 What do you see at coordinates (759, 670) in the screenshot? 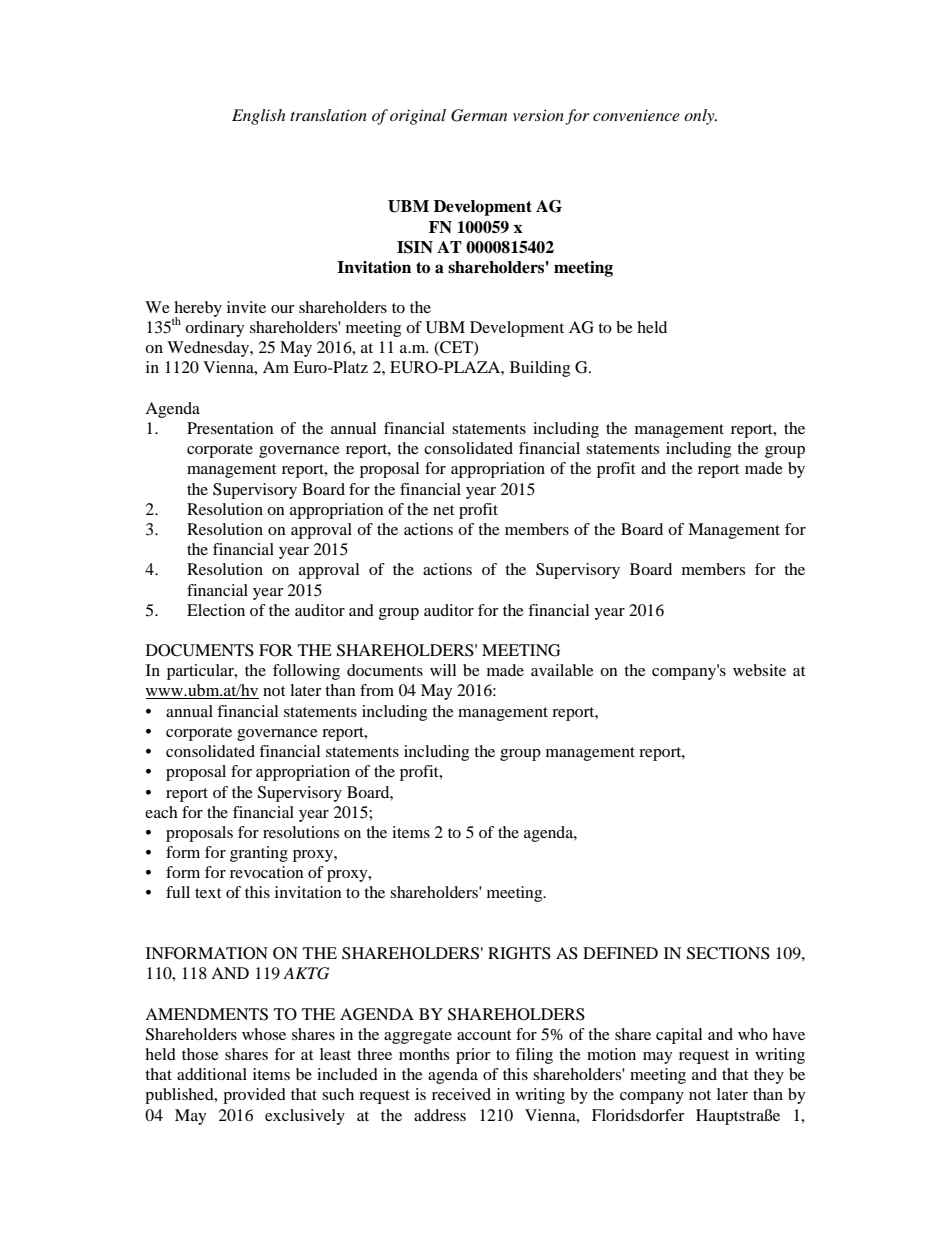
I see `website` at bounding box center [759, 670].
